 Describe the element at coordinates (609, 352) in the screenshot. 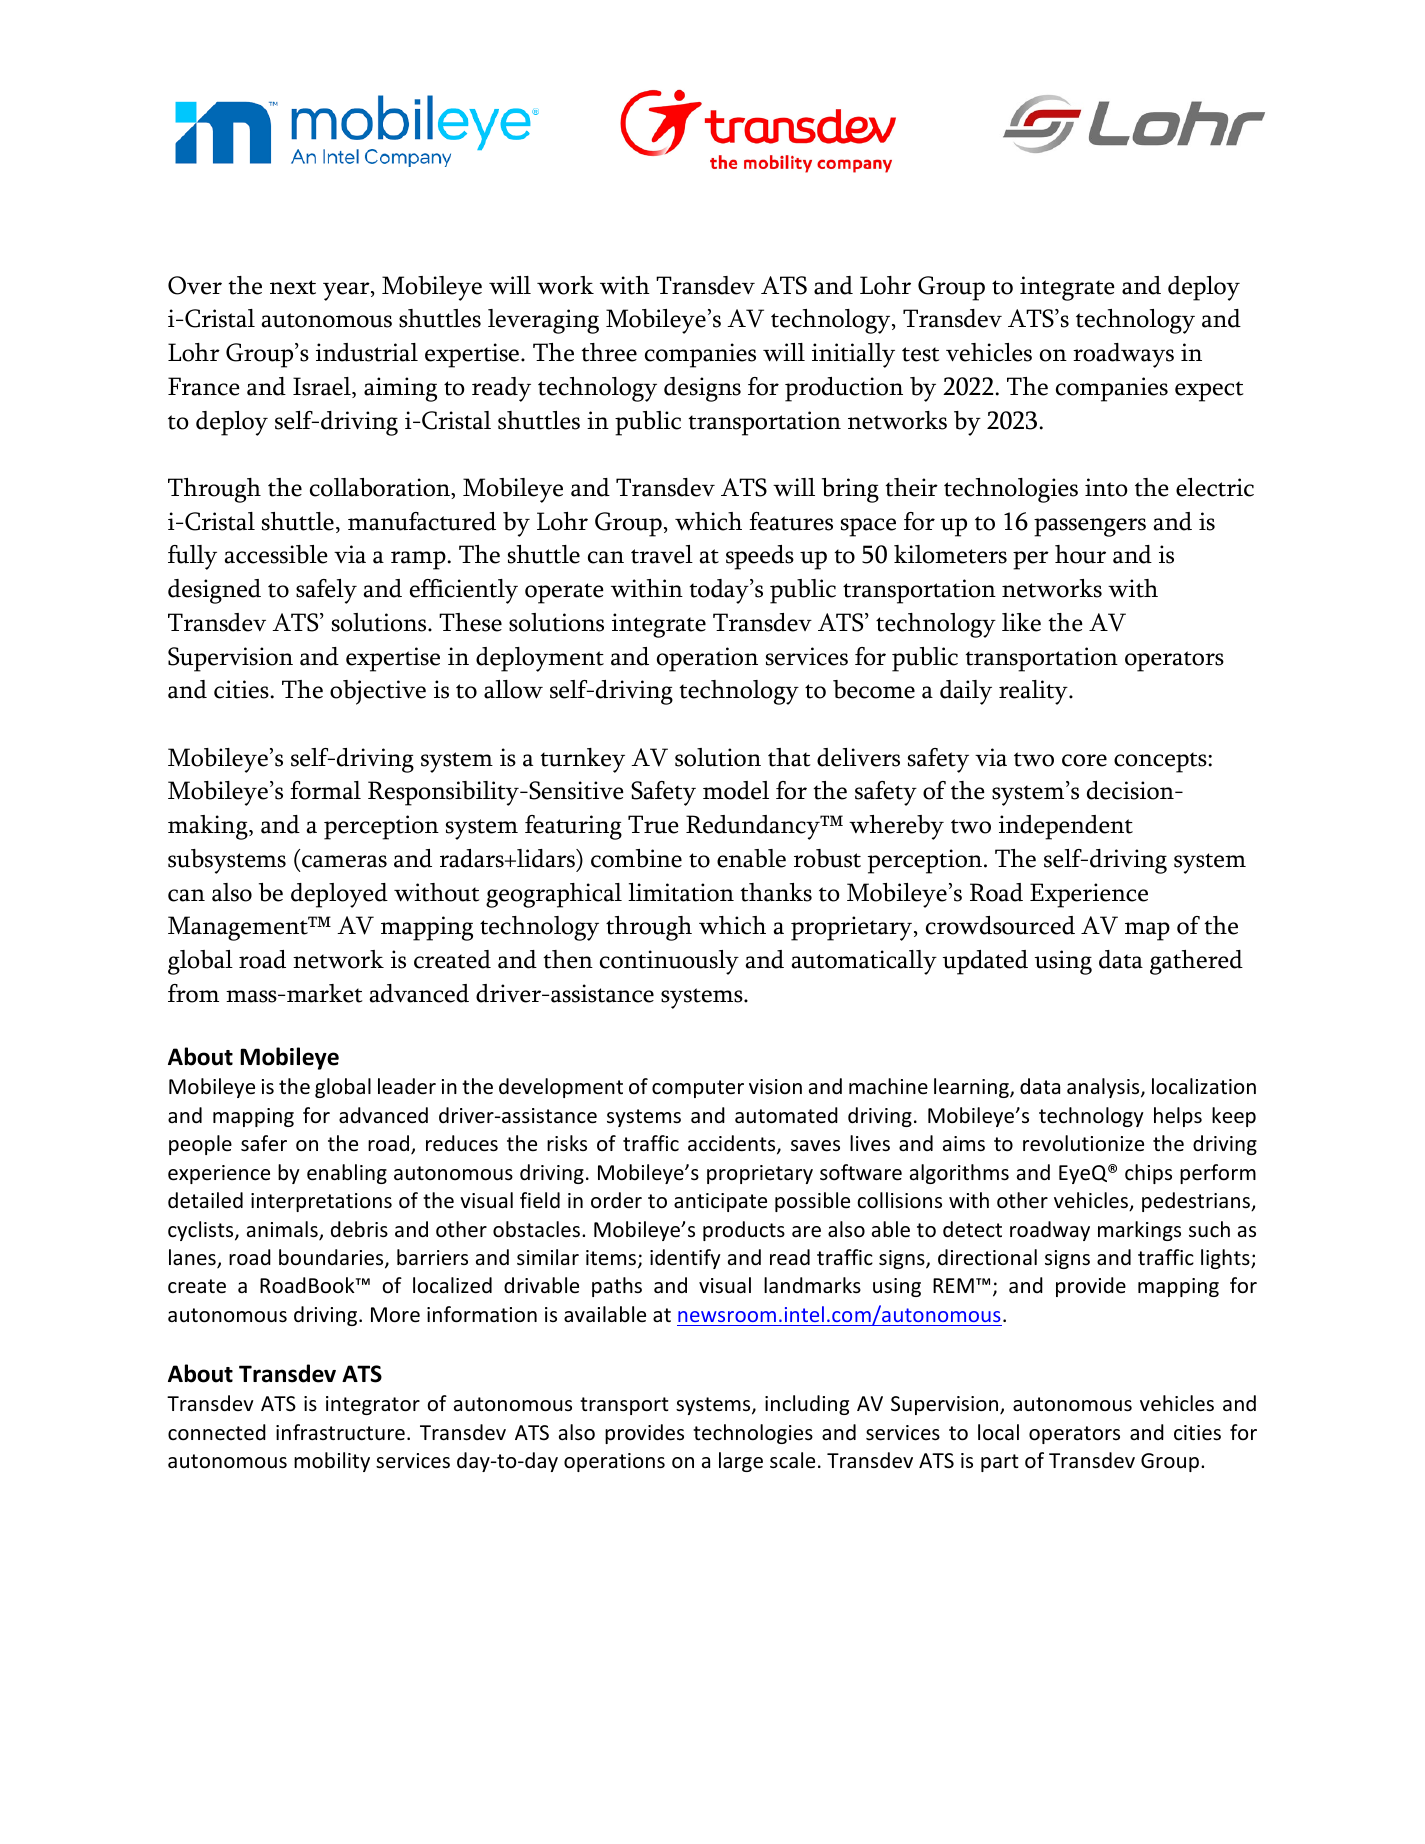

I see `three` at that location.
